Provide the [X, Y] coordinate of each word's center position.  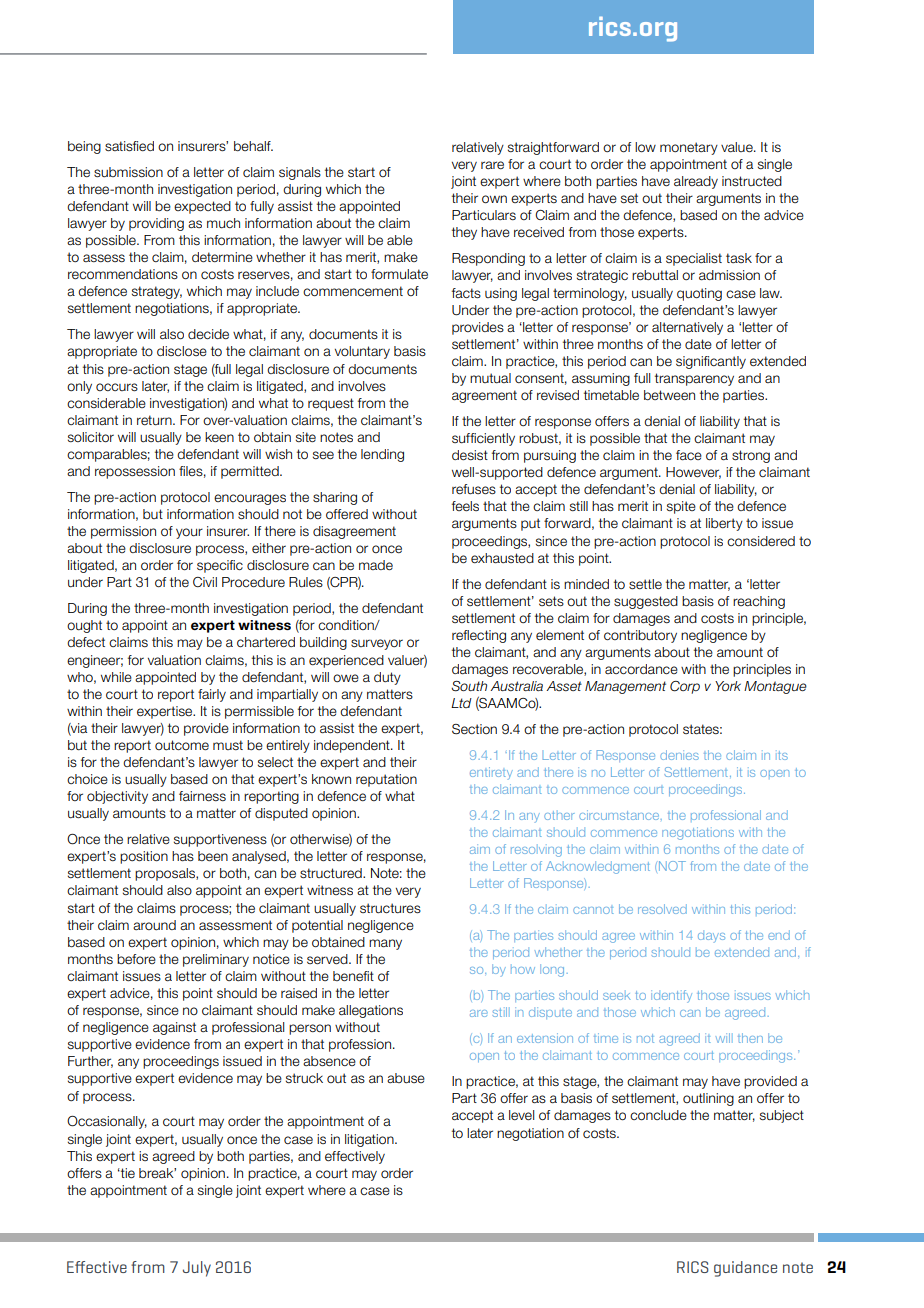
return [155, 420]
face [689, 455]
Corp [685, 687]
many [385, 944]
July [197, 1269]
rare [492, 165]
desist [470, 455]
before [136, 959]
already [696, 182]
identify [671, 996]
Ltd [461, 703]
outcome [182, 745]
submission [128, 172]
